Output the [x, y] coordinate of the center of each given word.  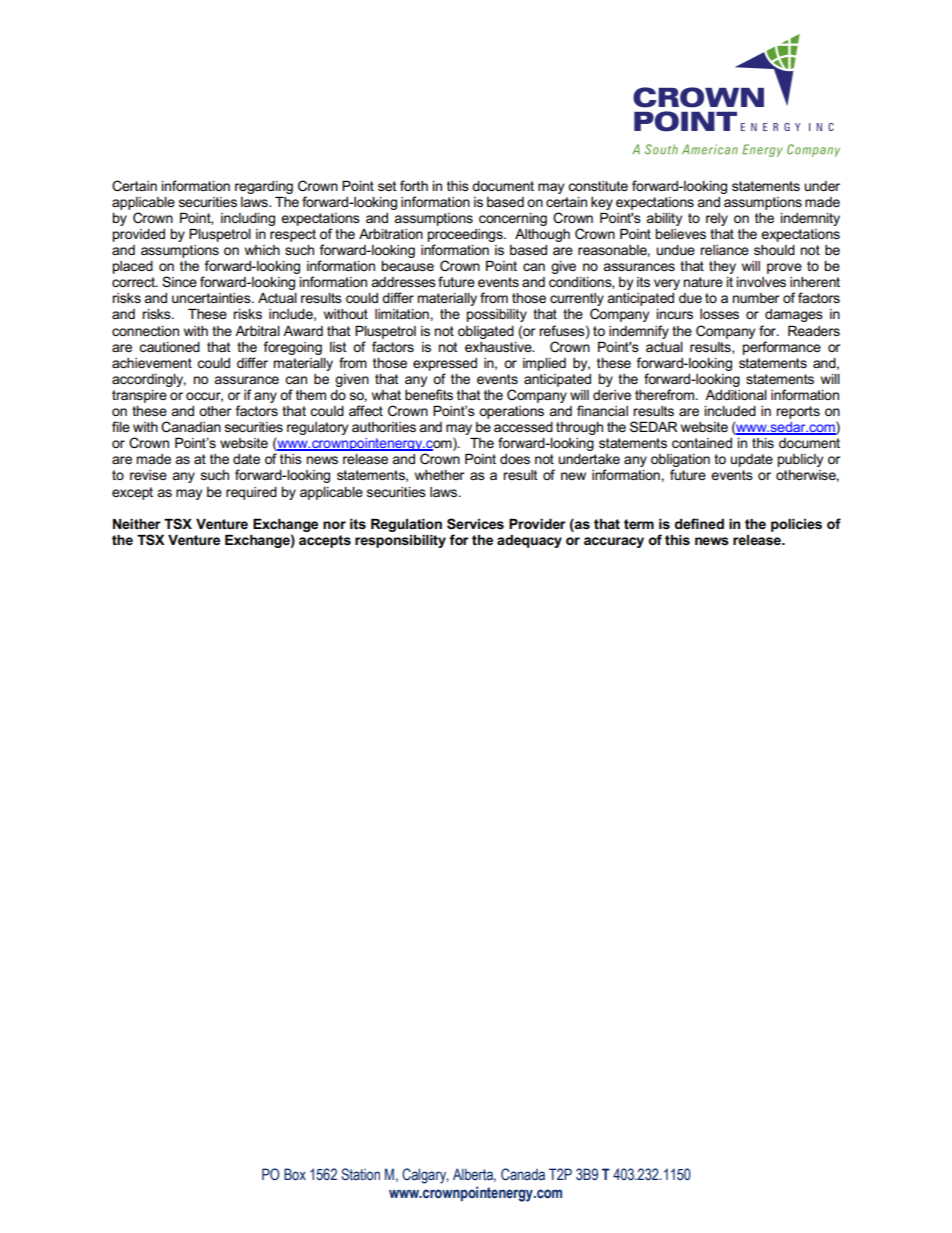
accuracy [614, 542]
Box [295, 1174]
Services [475, 524]
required [251, 493]
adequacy [529, 541]
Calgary [425, 1176]
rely [717, 219]
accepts [325, 541]
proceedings [466, 235]
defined [699, 523]
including [248, 219]
